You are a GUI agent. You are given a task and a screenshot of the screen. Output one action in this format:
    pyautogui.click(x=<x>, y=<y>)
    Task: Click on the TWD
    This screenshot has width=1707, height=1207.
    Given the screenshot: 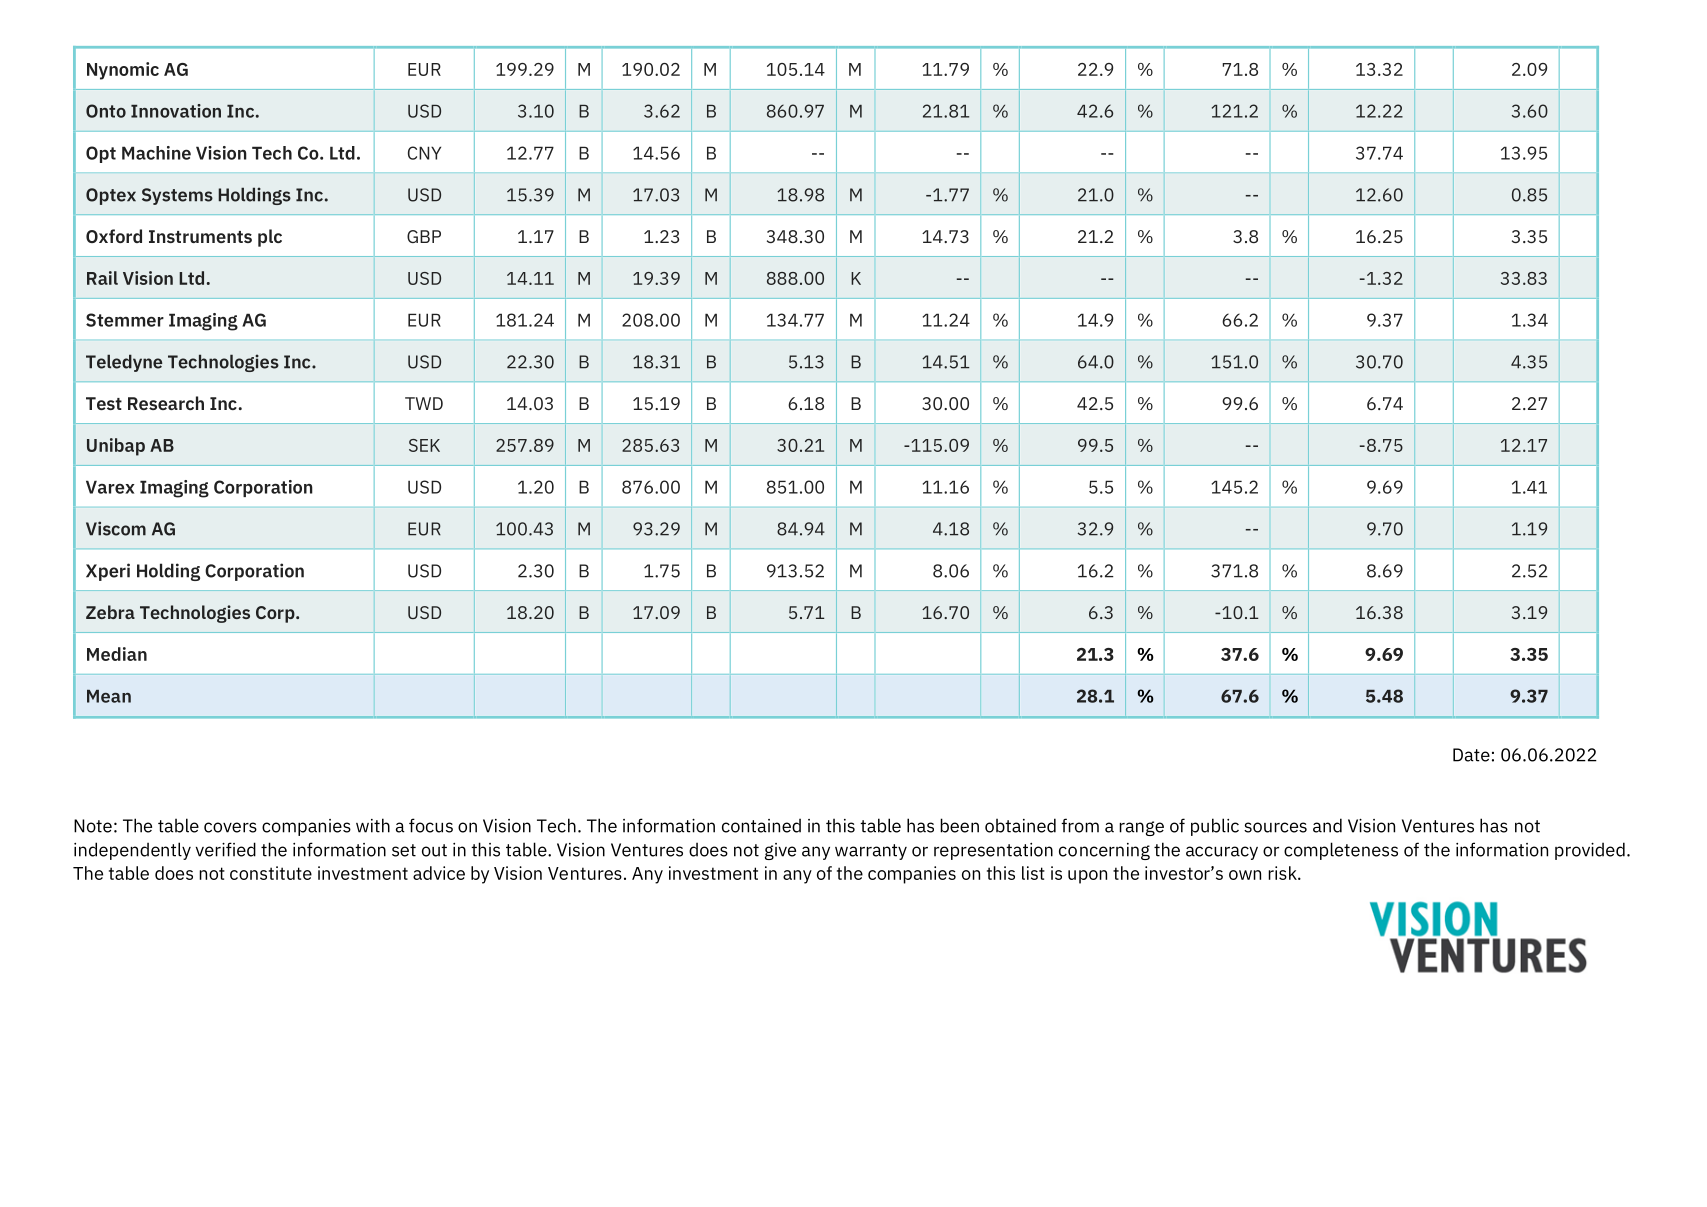 What is the action you would take?
    pyautogui.click(x=424, y=403)
